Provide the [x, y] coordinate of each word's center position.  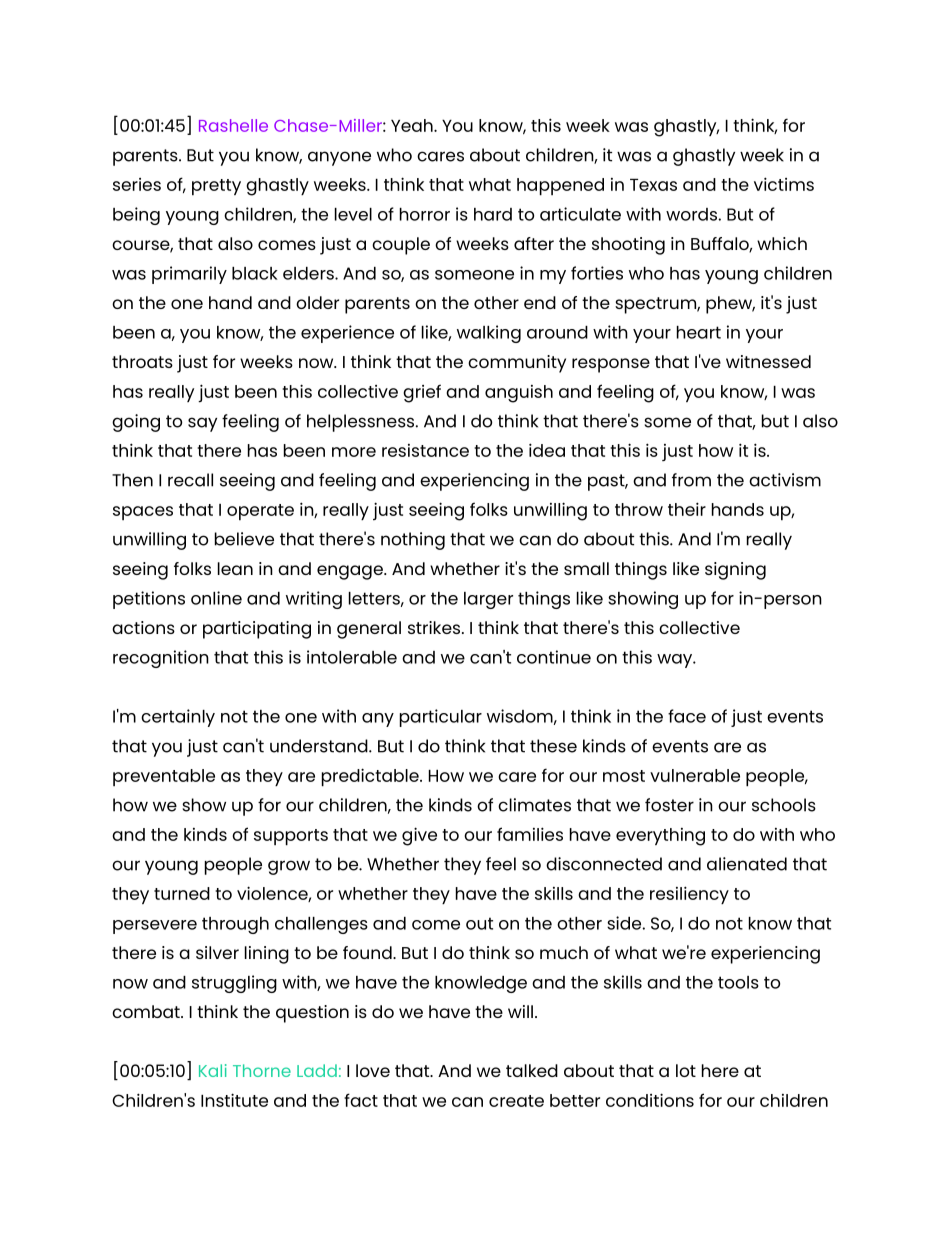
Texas [653, 185]
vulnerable [695, 775]
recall [190, 480]
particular [441, 718]
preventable [164, 777]
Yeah [413, 125]
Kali [213, 1070]
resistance [425, 450]
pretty [216, 187]
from [691, 480]
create [516, 1101]
